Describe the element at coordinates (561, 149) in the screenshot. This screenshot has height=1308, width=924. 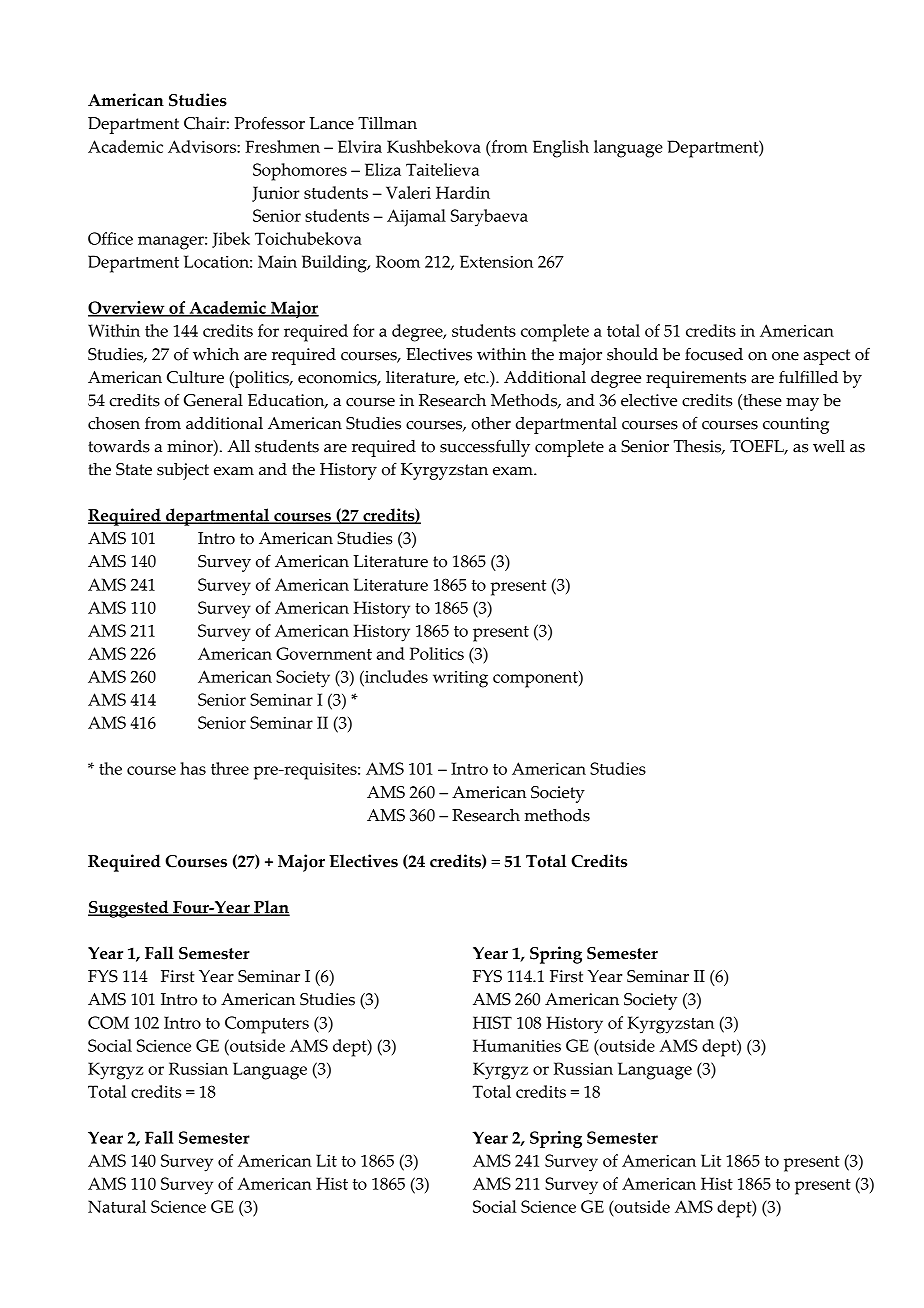
I see `English` at that location.
